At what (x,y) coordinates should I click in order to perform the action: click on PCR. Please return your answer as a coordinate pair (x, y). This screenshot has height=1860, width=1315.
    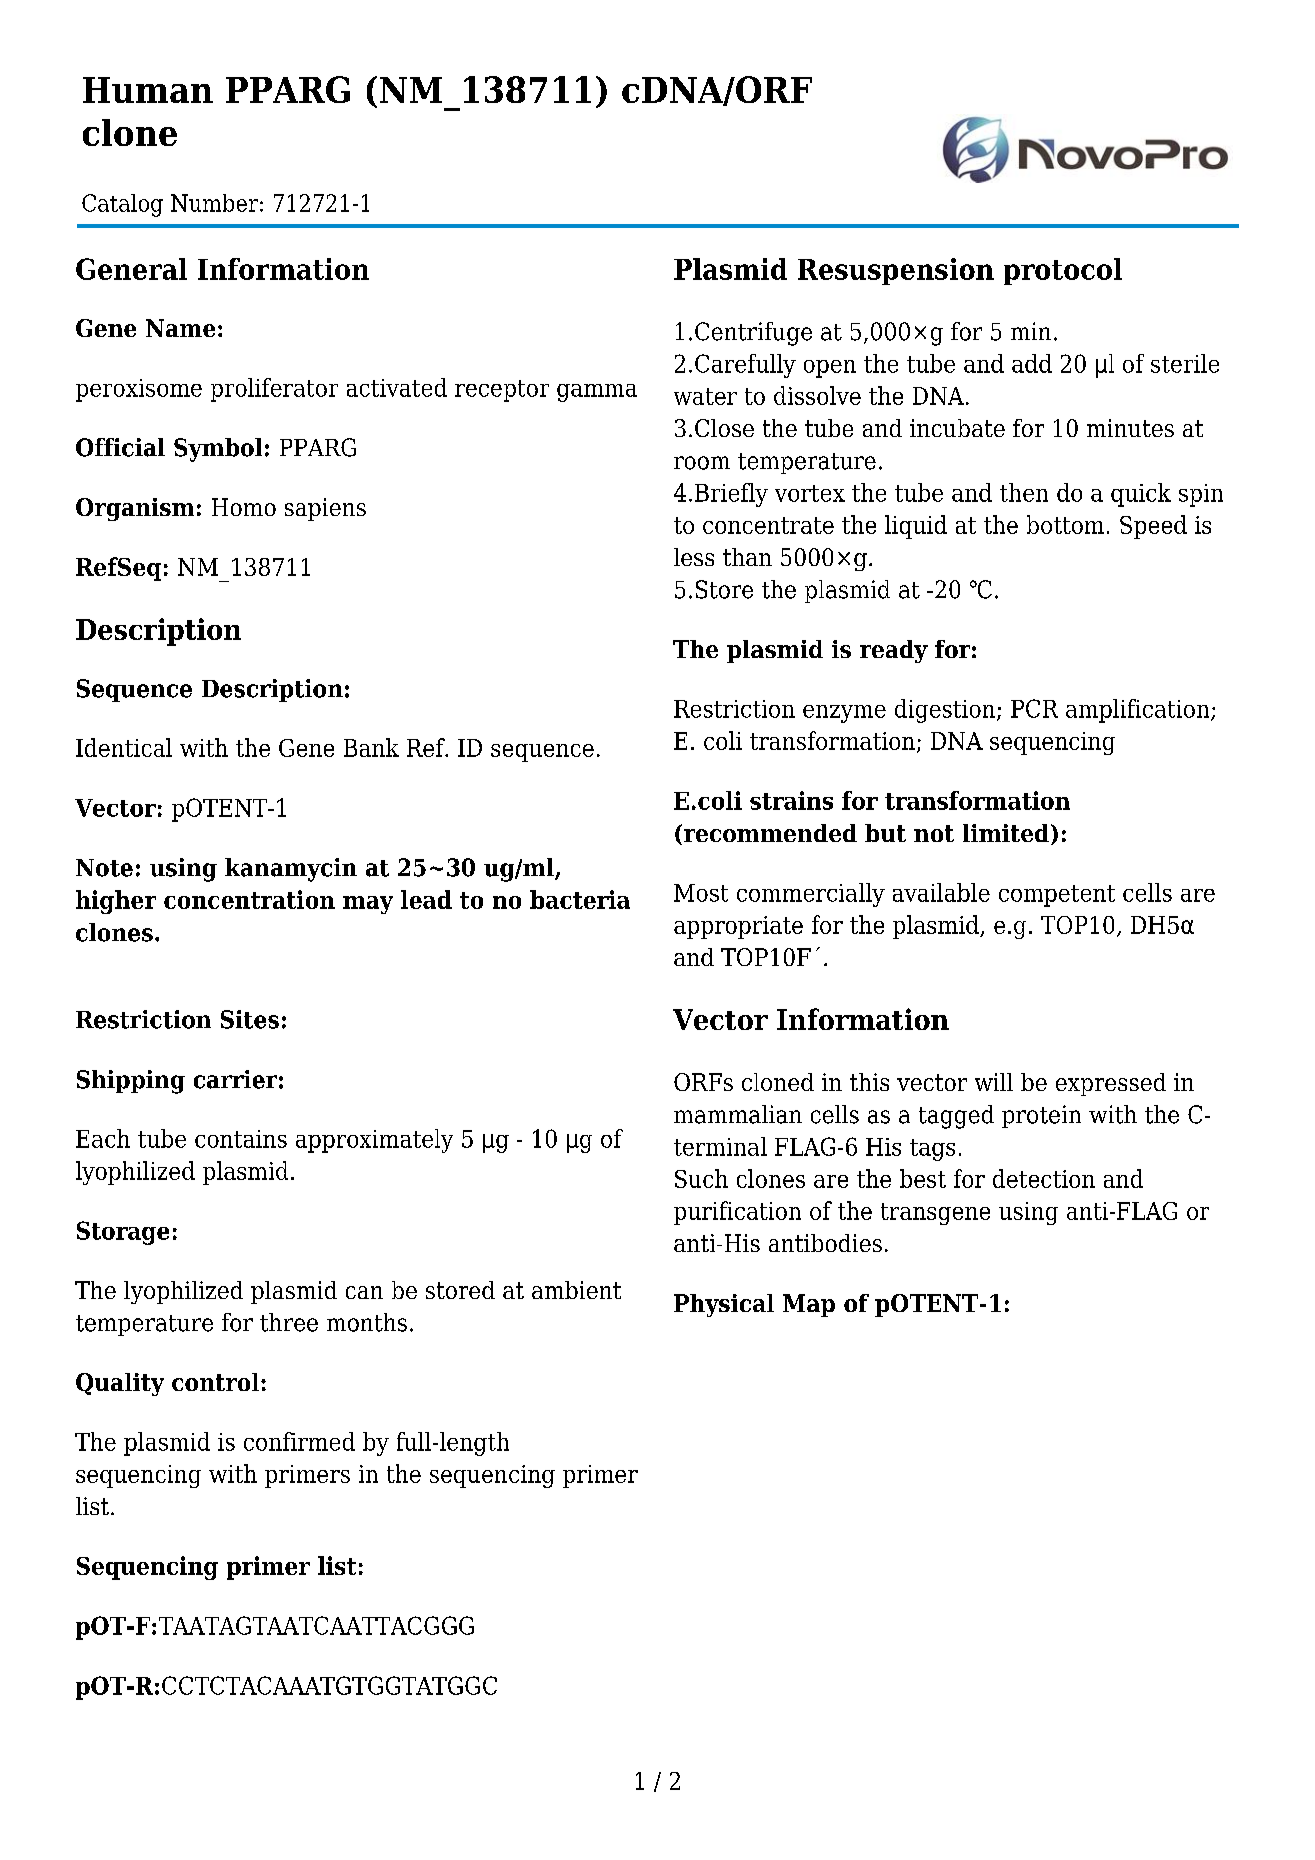
    Looking at the image, I should click on (1034, 708).
